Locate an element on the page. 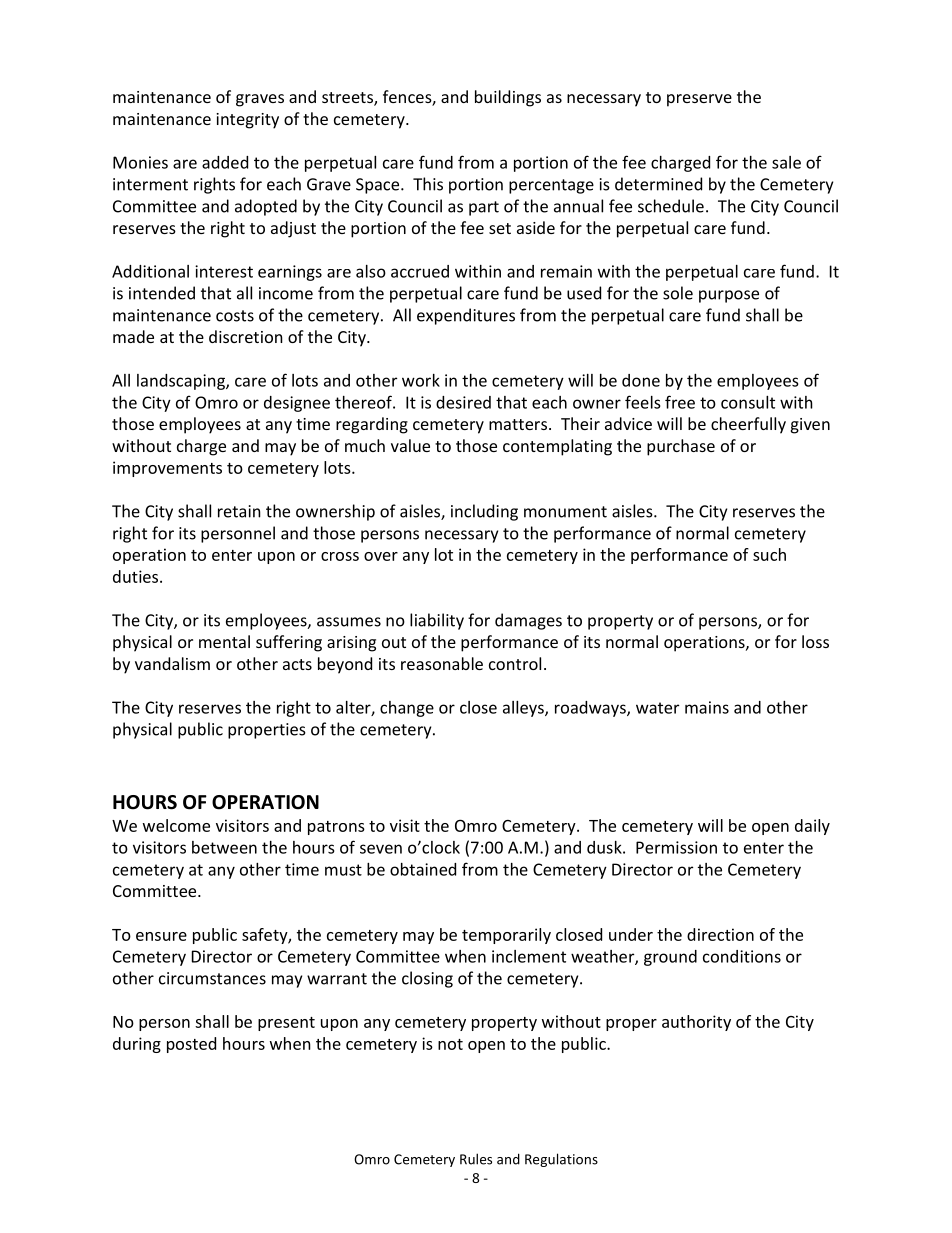  landscaping is located at coordinates (182, 382).
